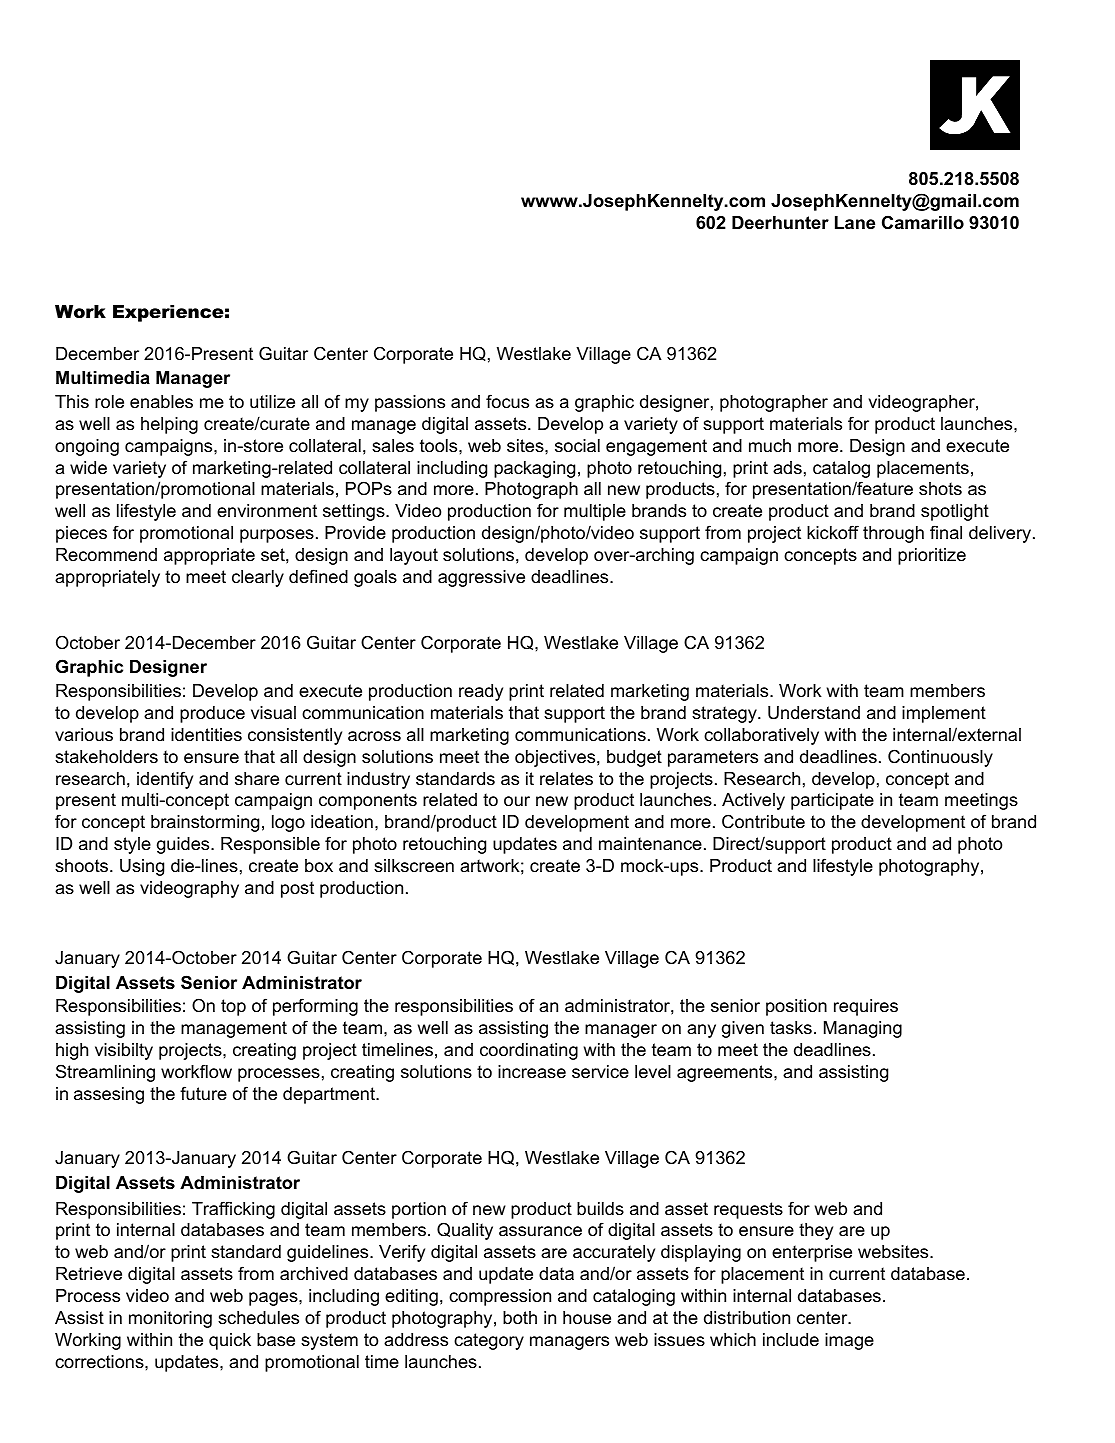 This screenshot has height=1443, width=1115. I want to click on both, so click(520, 1318).
